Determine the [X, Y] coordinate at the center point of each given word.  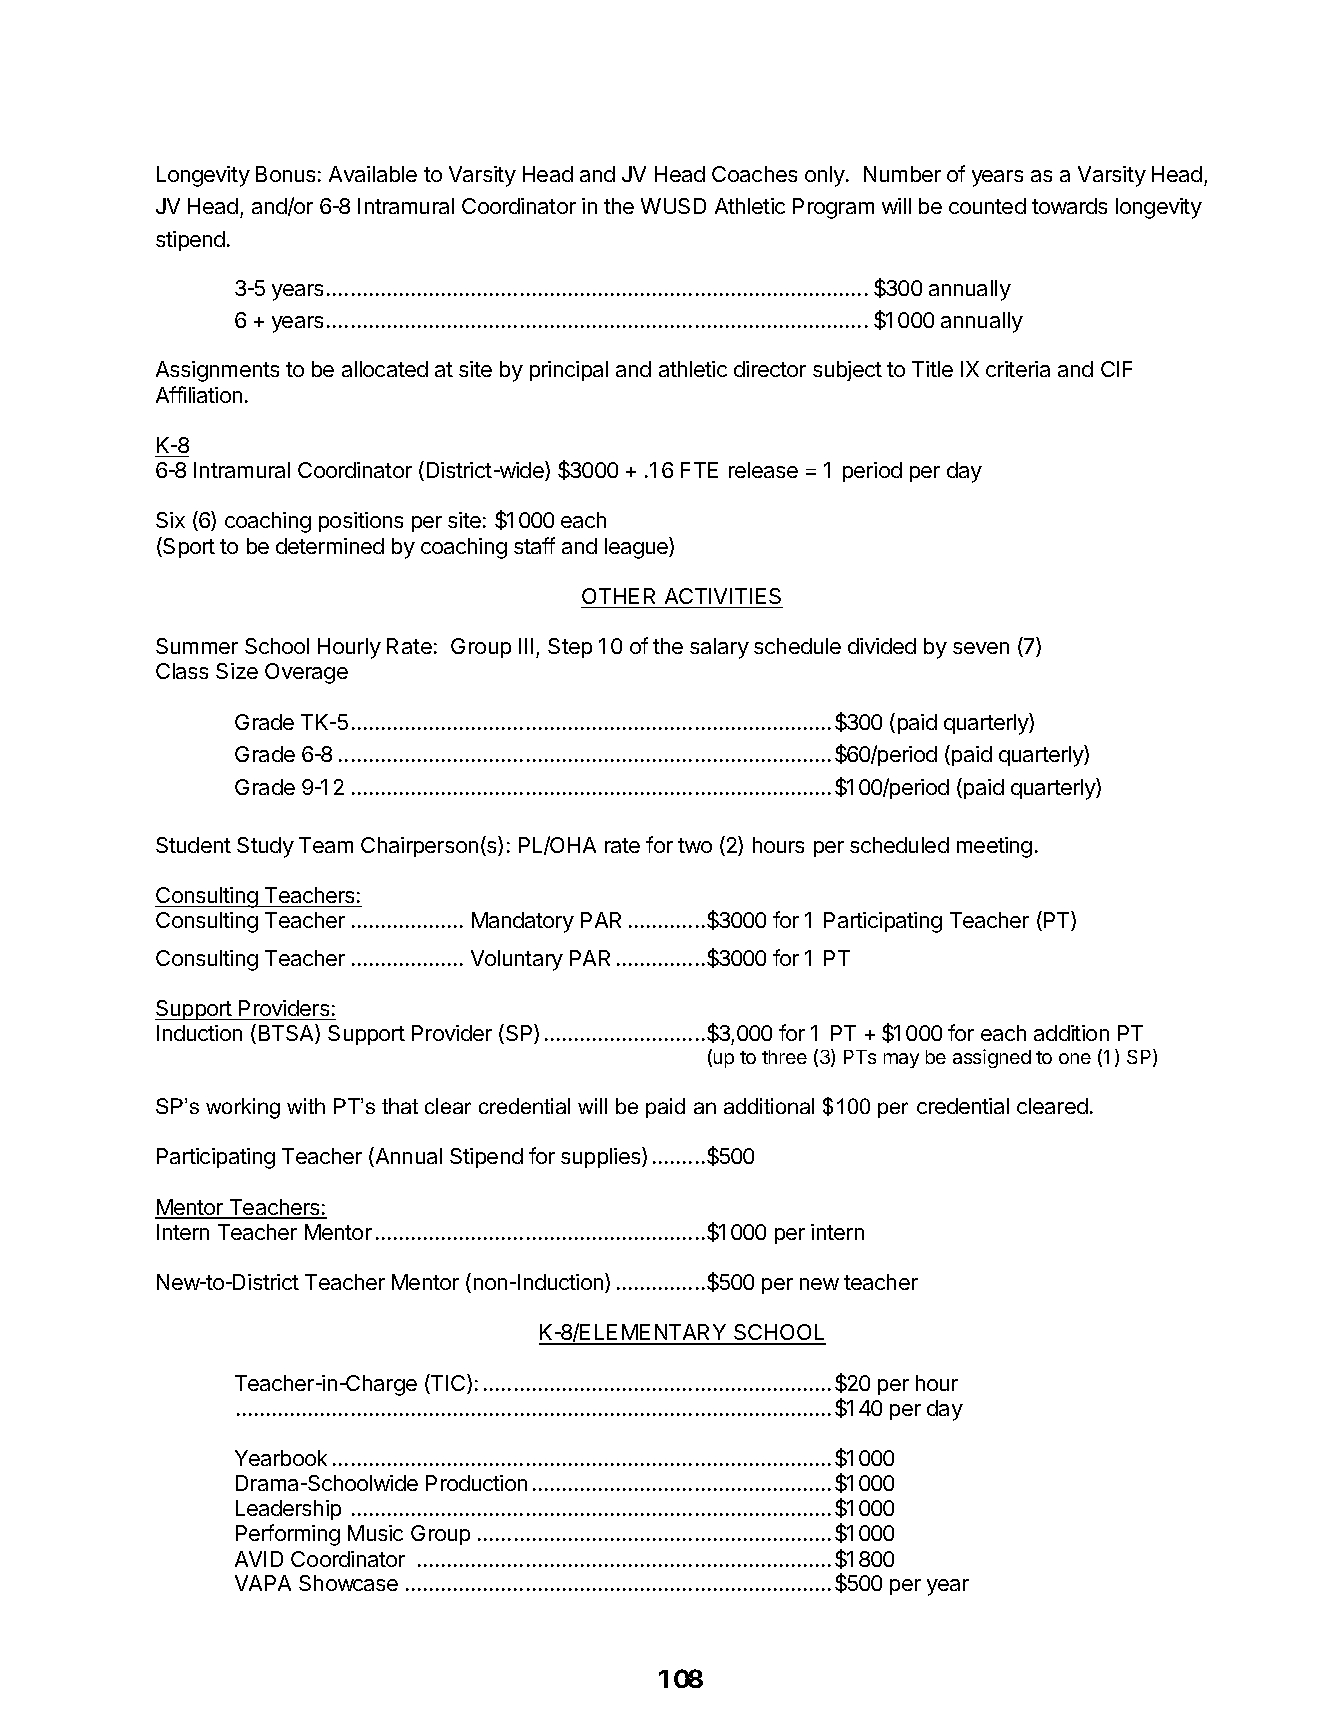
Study [265, 847]
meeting [994, 847]
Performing [288, 1535]
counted [987, 206]
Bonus [285, 174]
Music [375, 1533]
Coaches [754, 174]
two [695, 845]
